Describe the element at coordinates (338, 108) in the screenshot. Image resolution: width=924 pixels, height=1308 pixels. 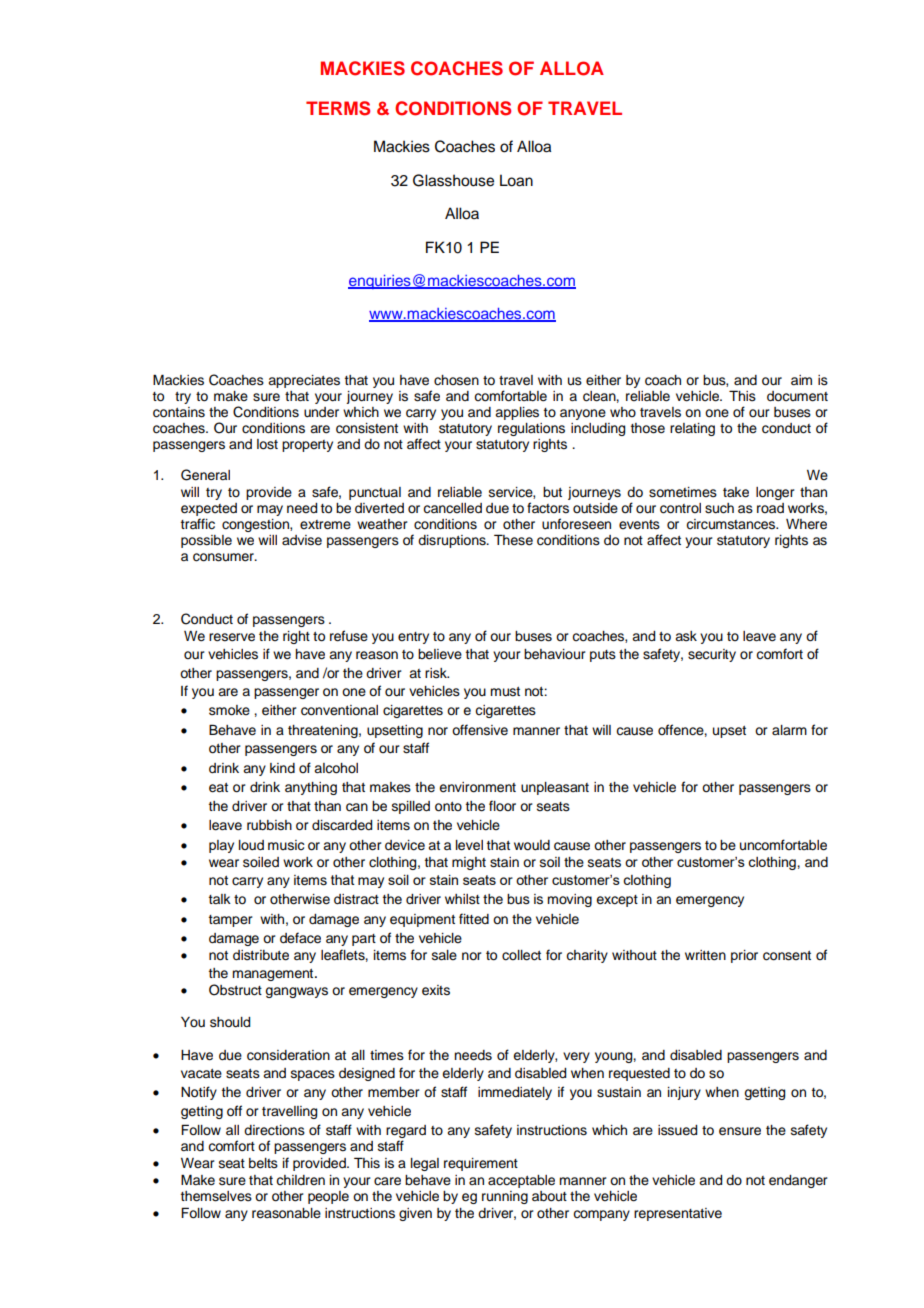
I see `TERMS` at that location.
